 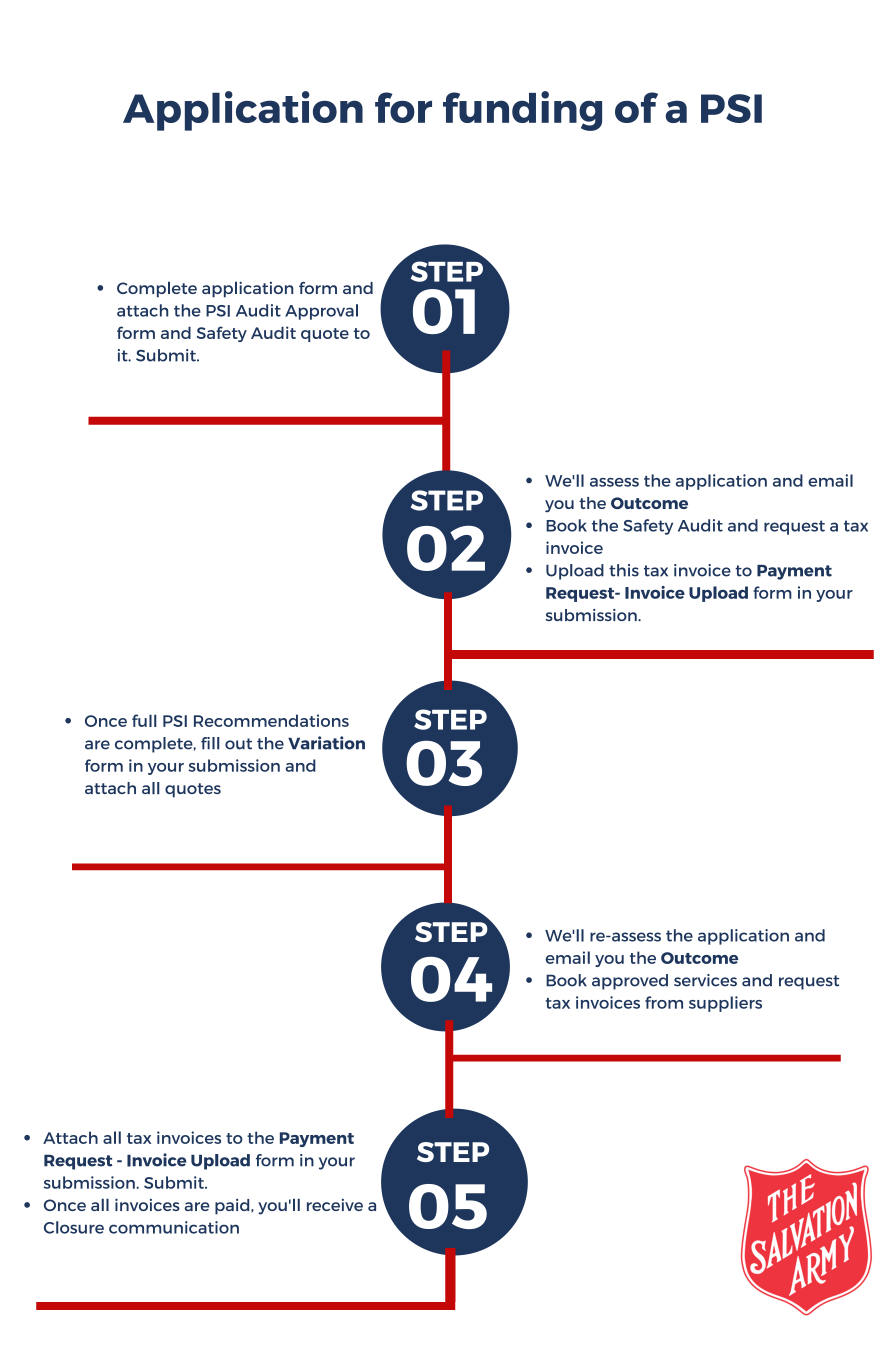 What do you see at coordinates (321, 312) in the image?
I see `Approval` at bounding box center [321, 312].
